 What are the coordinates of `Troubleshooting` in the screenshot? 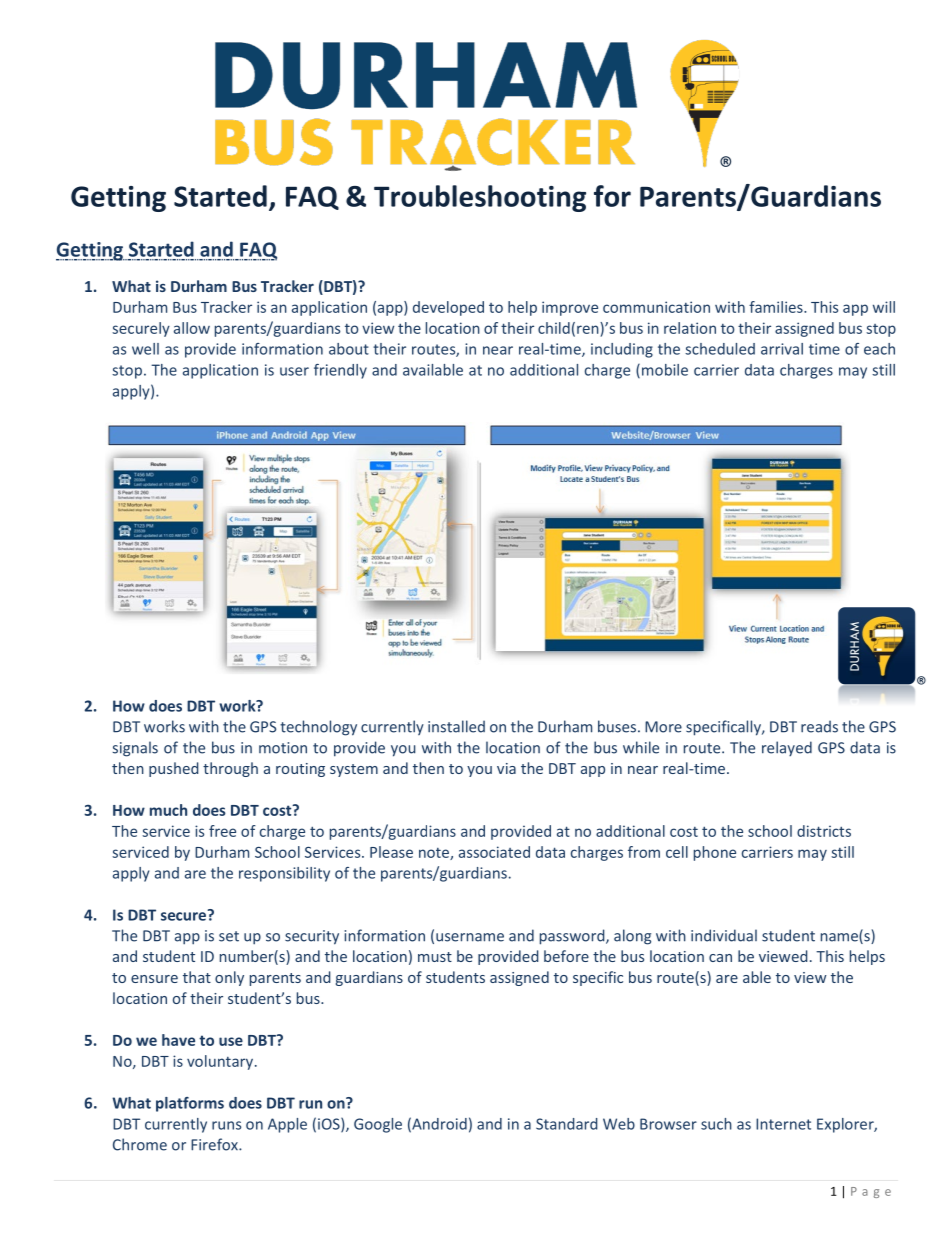 It's located at (480, 198).
